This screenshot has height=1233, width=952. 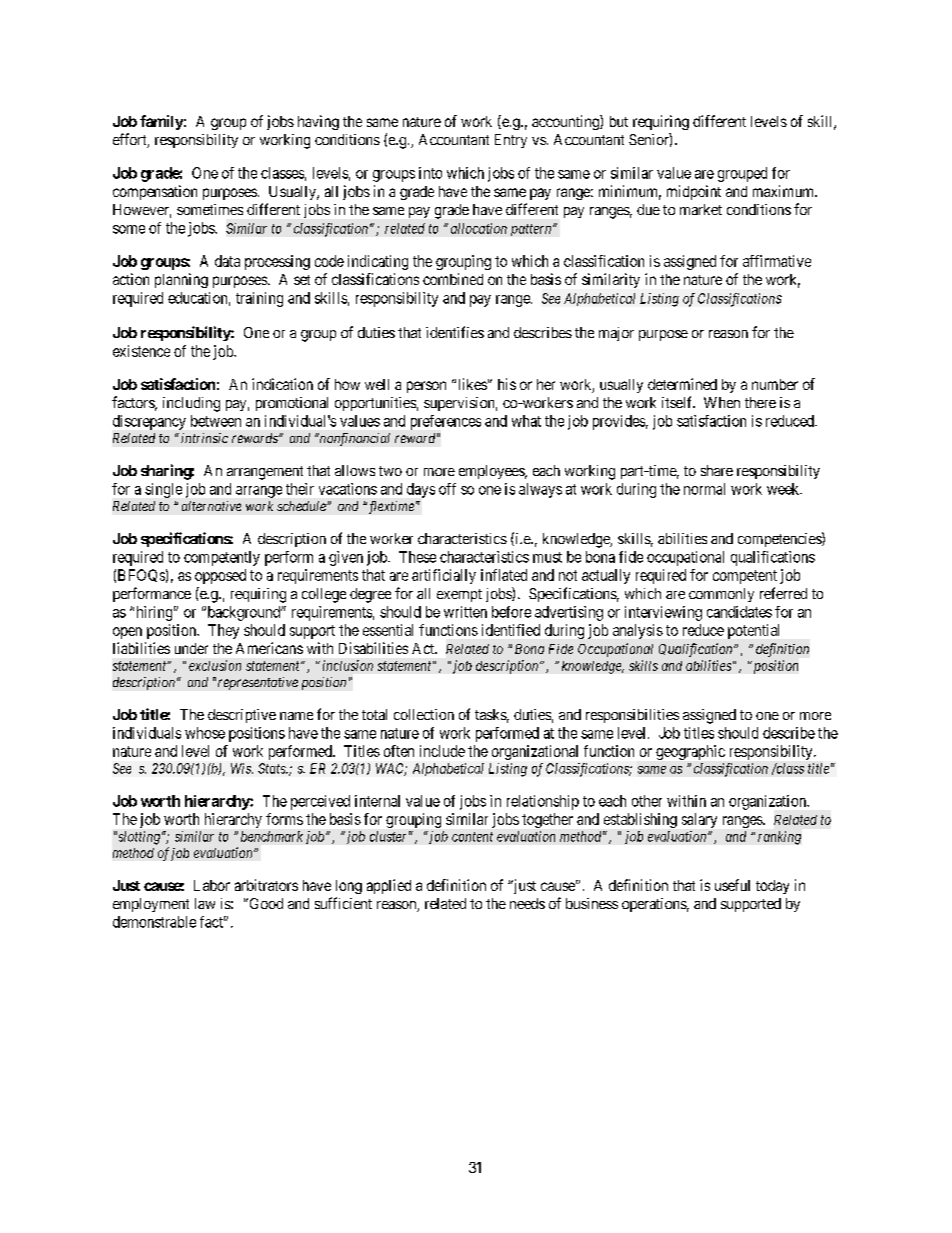 What do you see at coordinates (426, 387) in the screenshot?
I see `person` at bounding box center [426, 387].
